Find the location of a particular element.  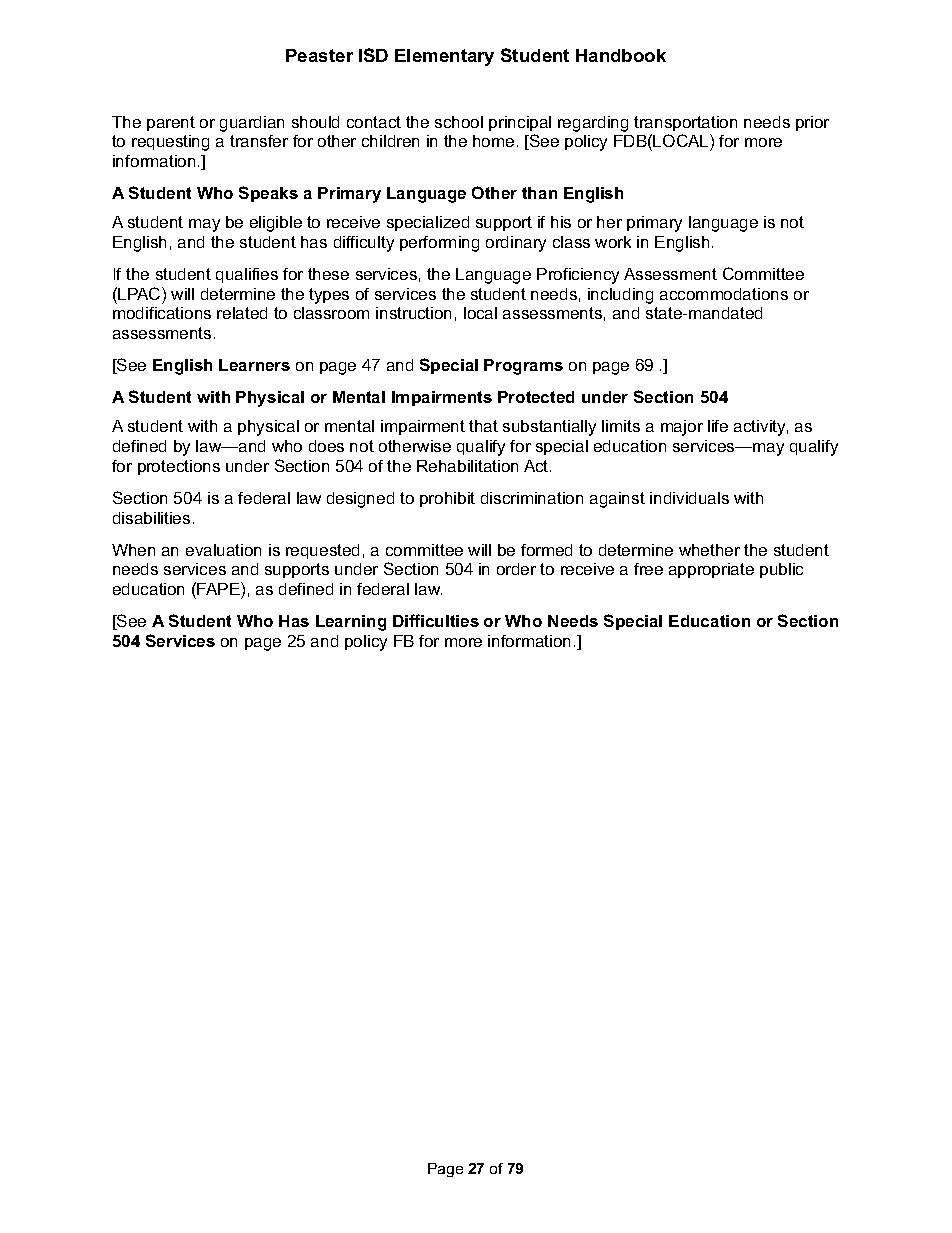

life is located at coordinates (718, 426).
